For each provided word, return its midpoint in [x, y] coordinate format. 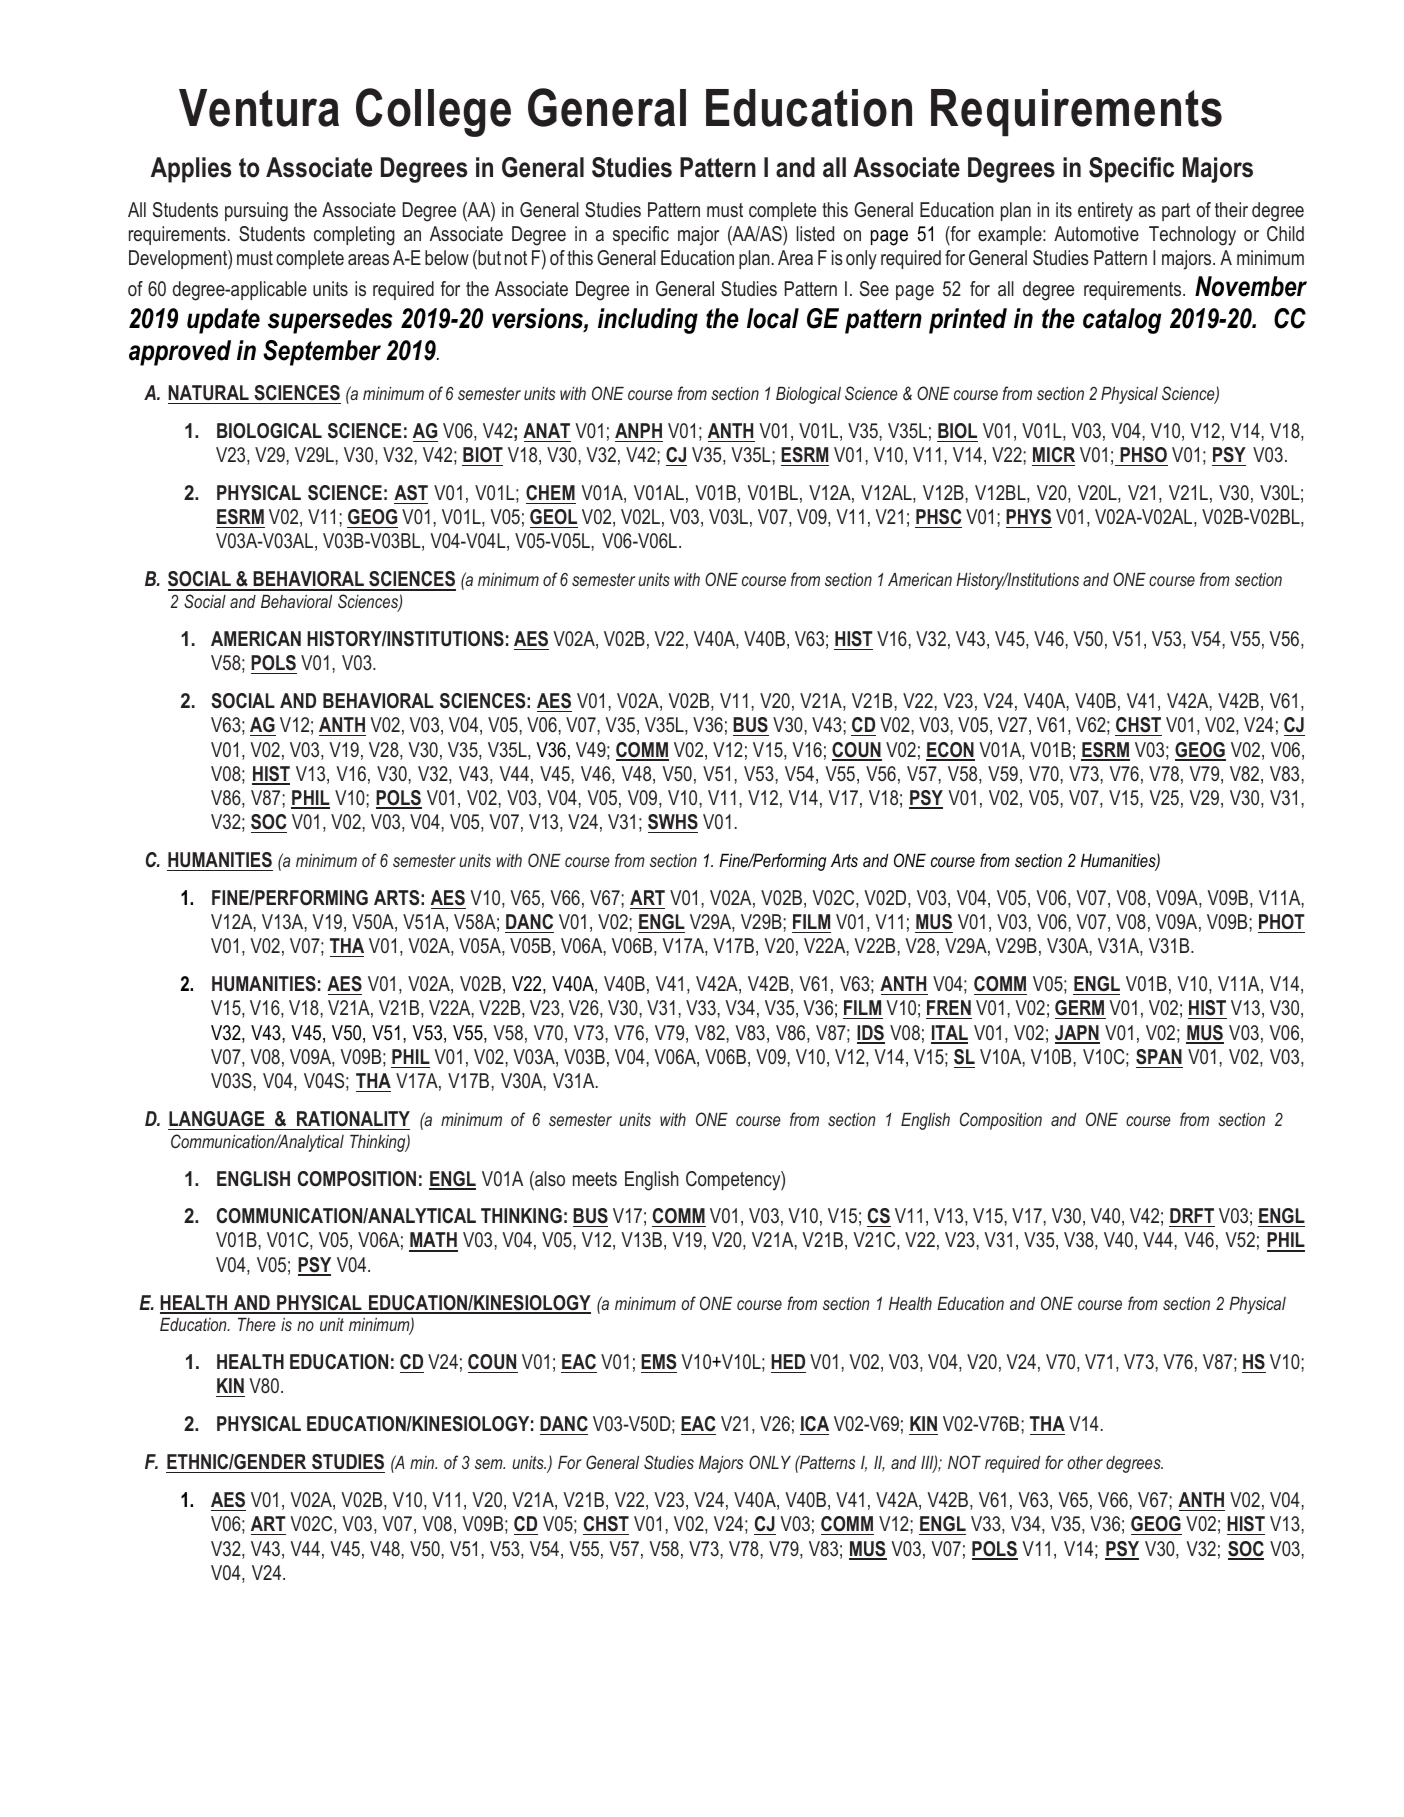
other [1085, 1462]
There [257, 1324]
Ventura [259, 108]
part [1176, 212]
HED [788, 1361]
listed [815, 233]
